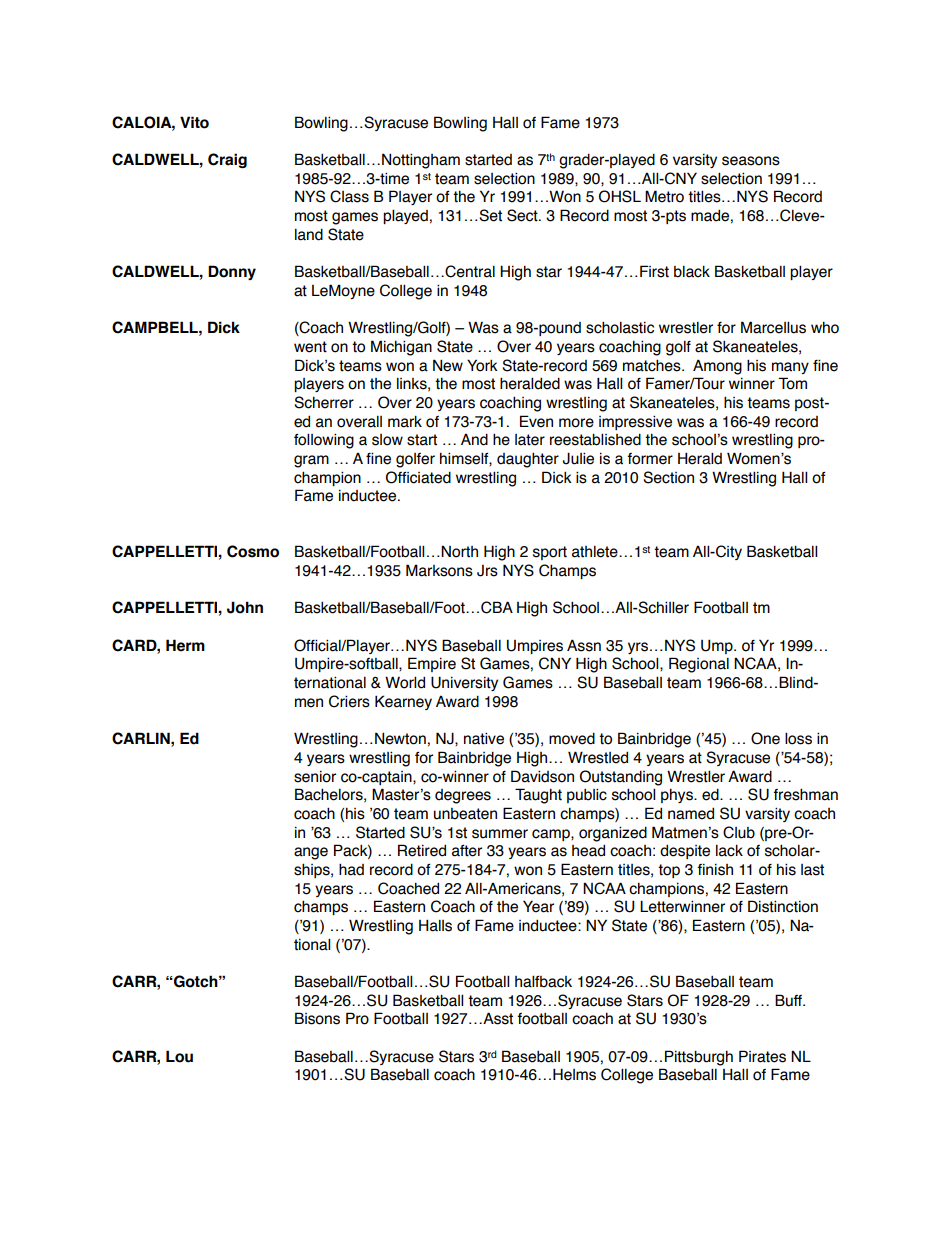 This screenshot has height=1233, width=952. Describe the element at coordinates (487, 571) in the screenshot. I see `Jrs` at that location.
